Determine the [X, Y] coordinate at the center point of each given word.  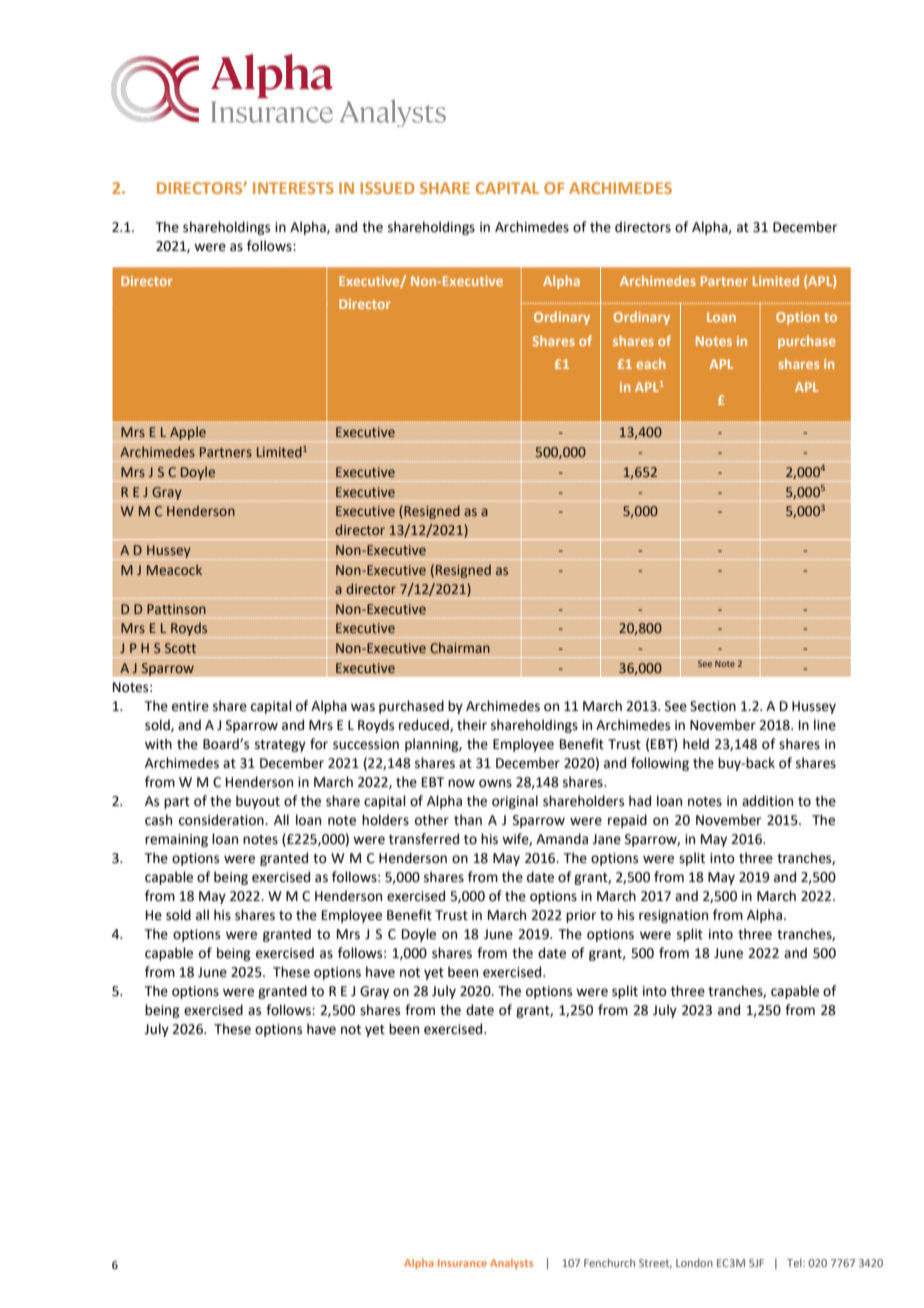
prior [581, 916]
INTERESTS [293, 188]
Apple [188, 433]
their [472, 725]
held [696, 744]
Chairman [460, 647]
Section [713, 706]
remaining [176, 840]
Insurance [462, 1263]
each [650, 364]
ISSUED [387, 188]
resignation [673, 916]
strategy [280, 746]
